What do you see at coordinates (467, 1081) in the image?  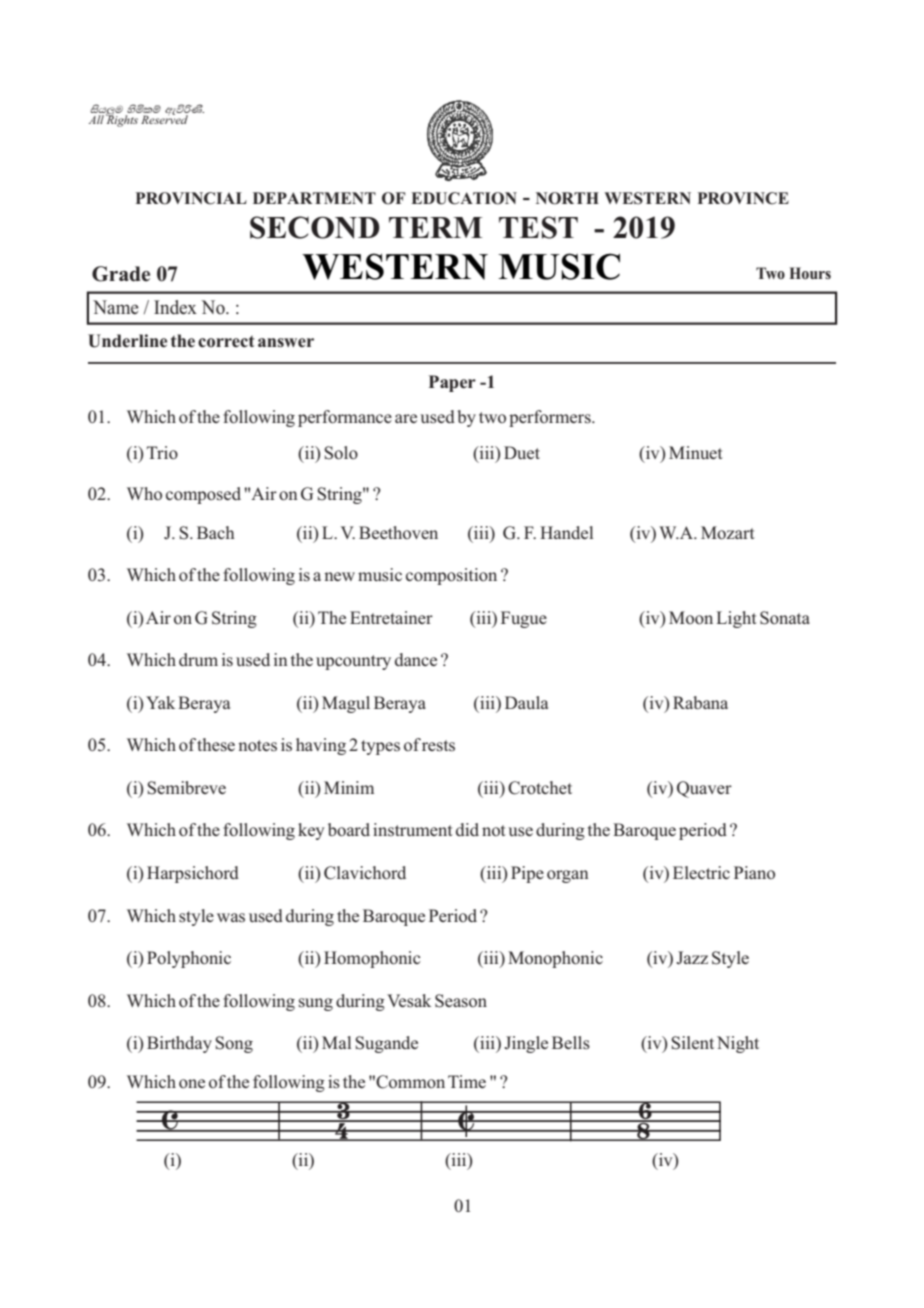 I see `Time` at bounding box center [467, 1081].
